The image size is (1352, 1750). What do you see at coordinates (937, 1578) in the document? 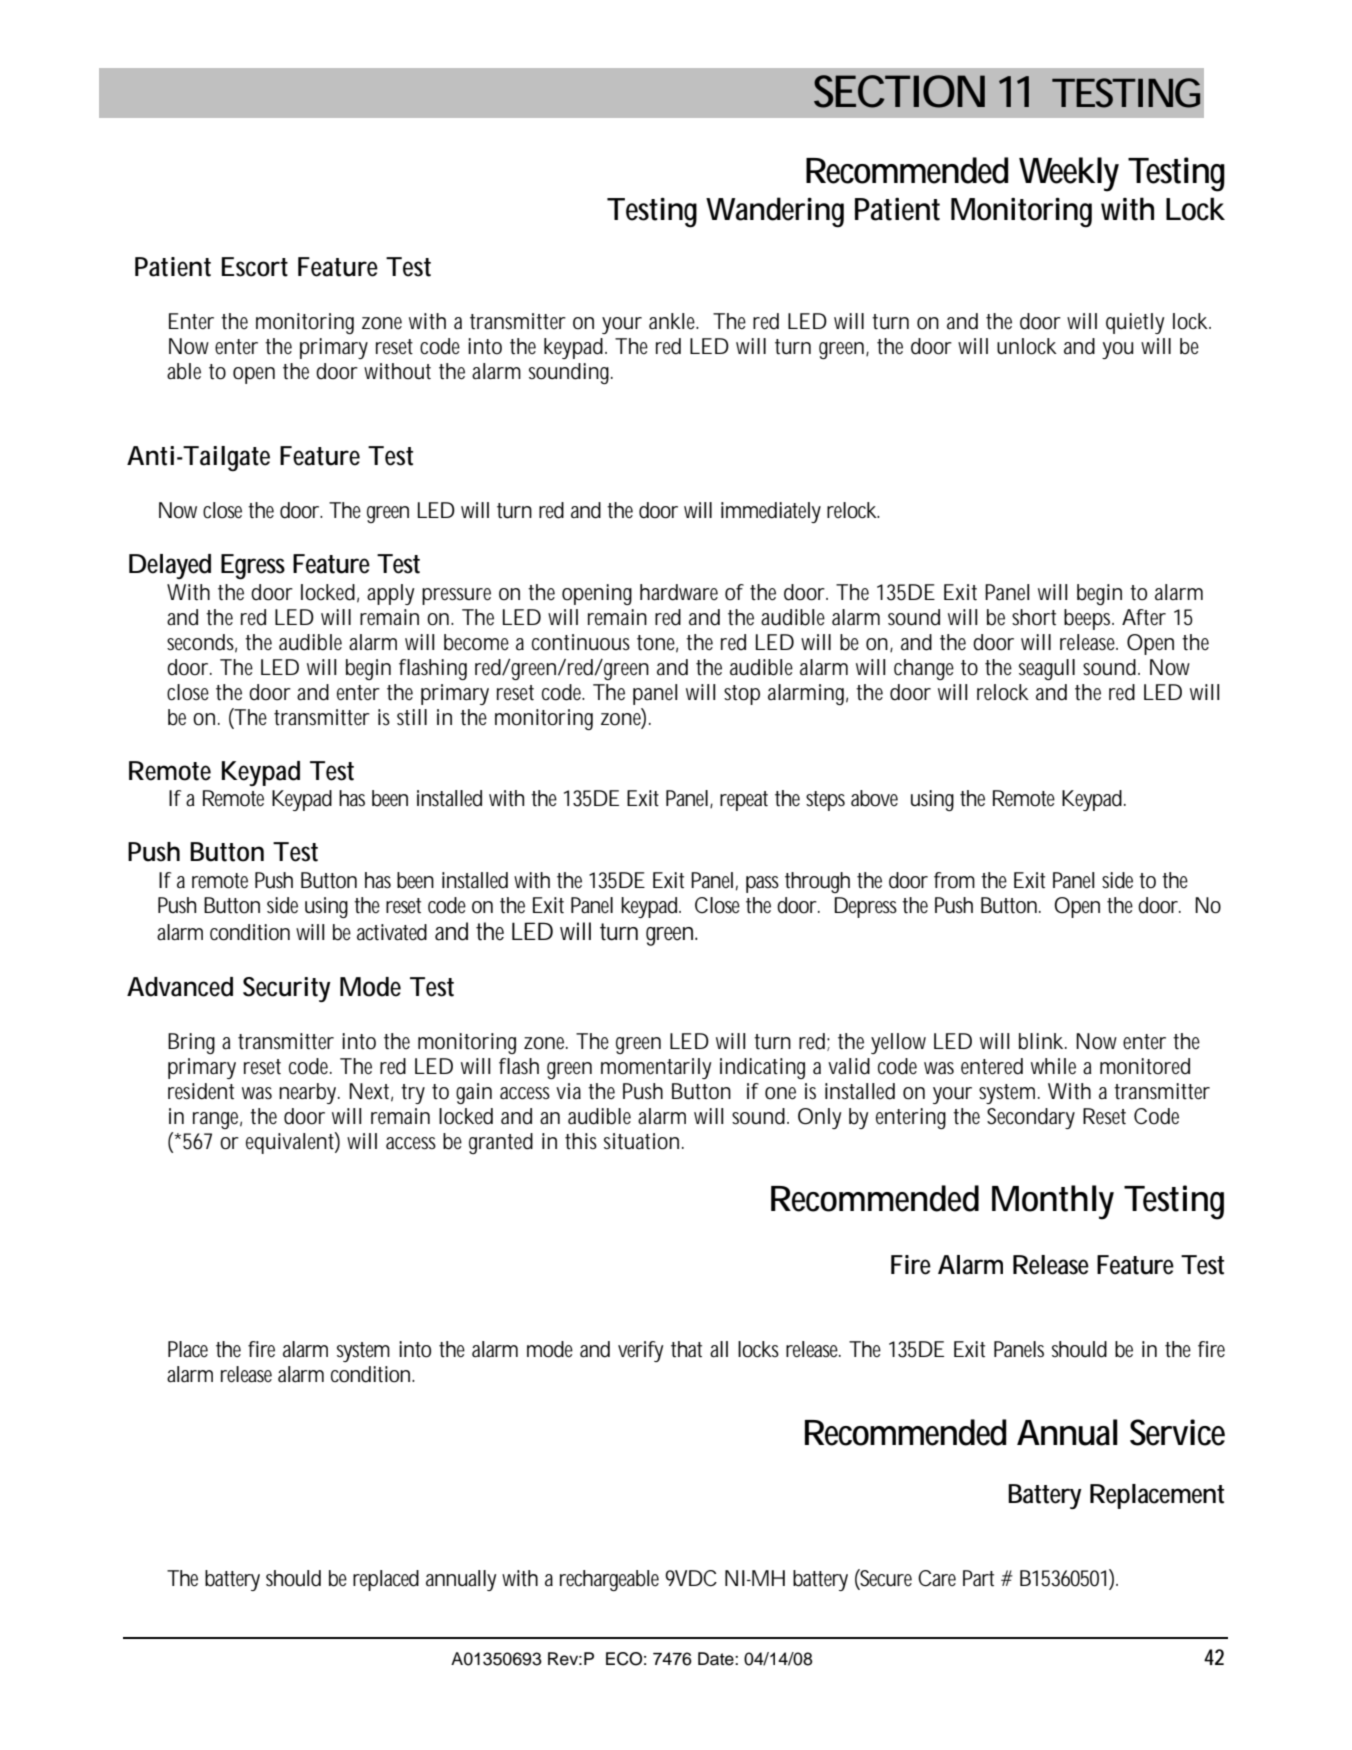
I see `Care` at bounding box center [937, 1578].
